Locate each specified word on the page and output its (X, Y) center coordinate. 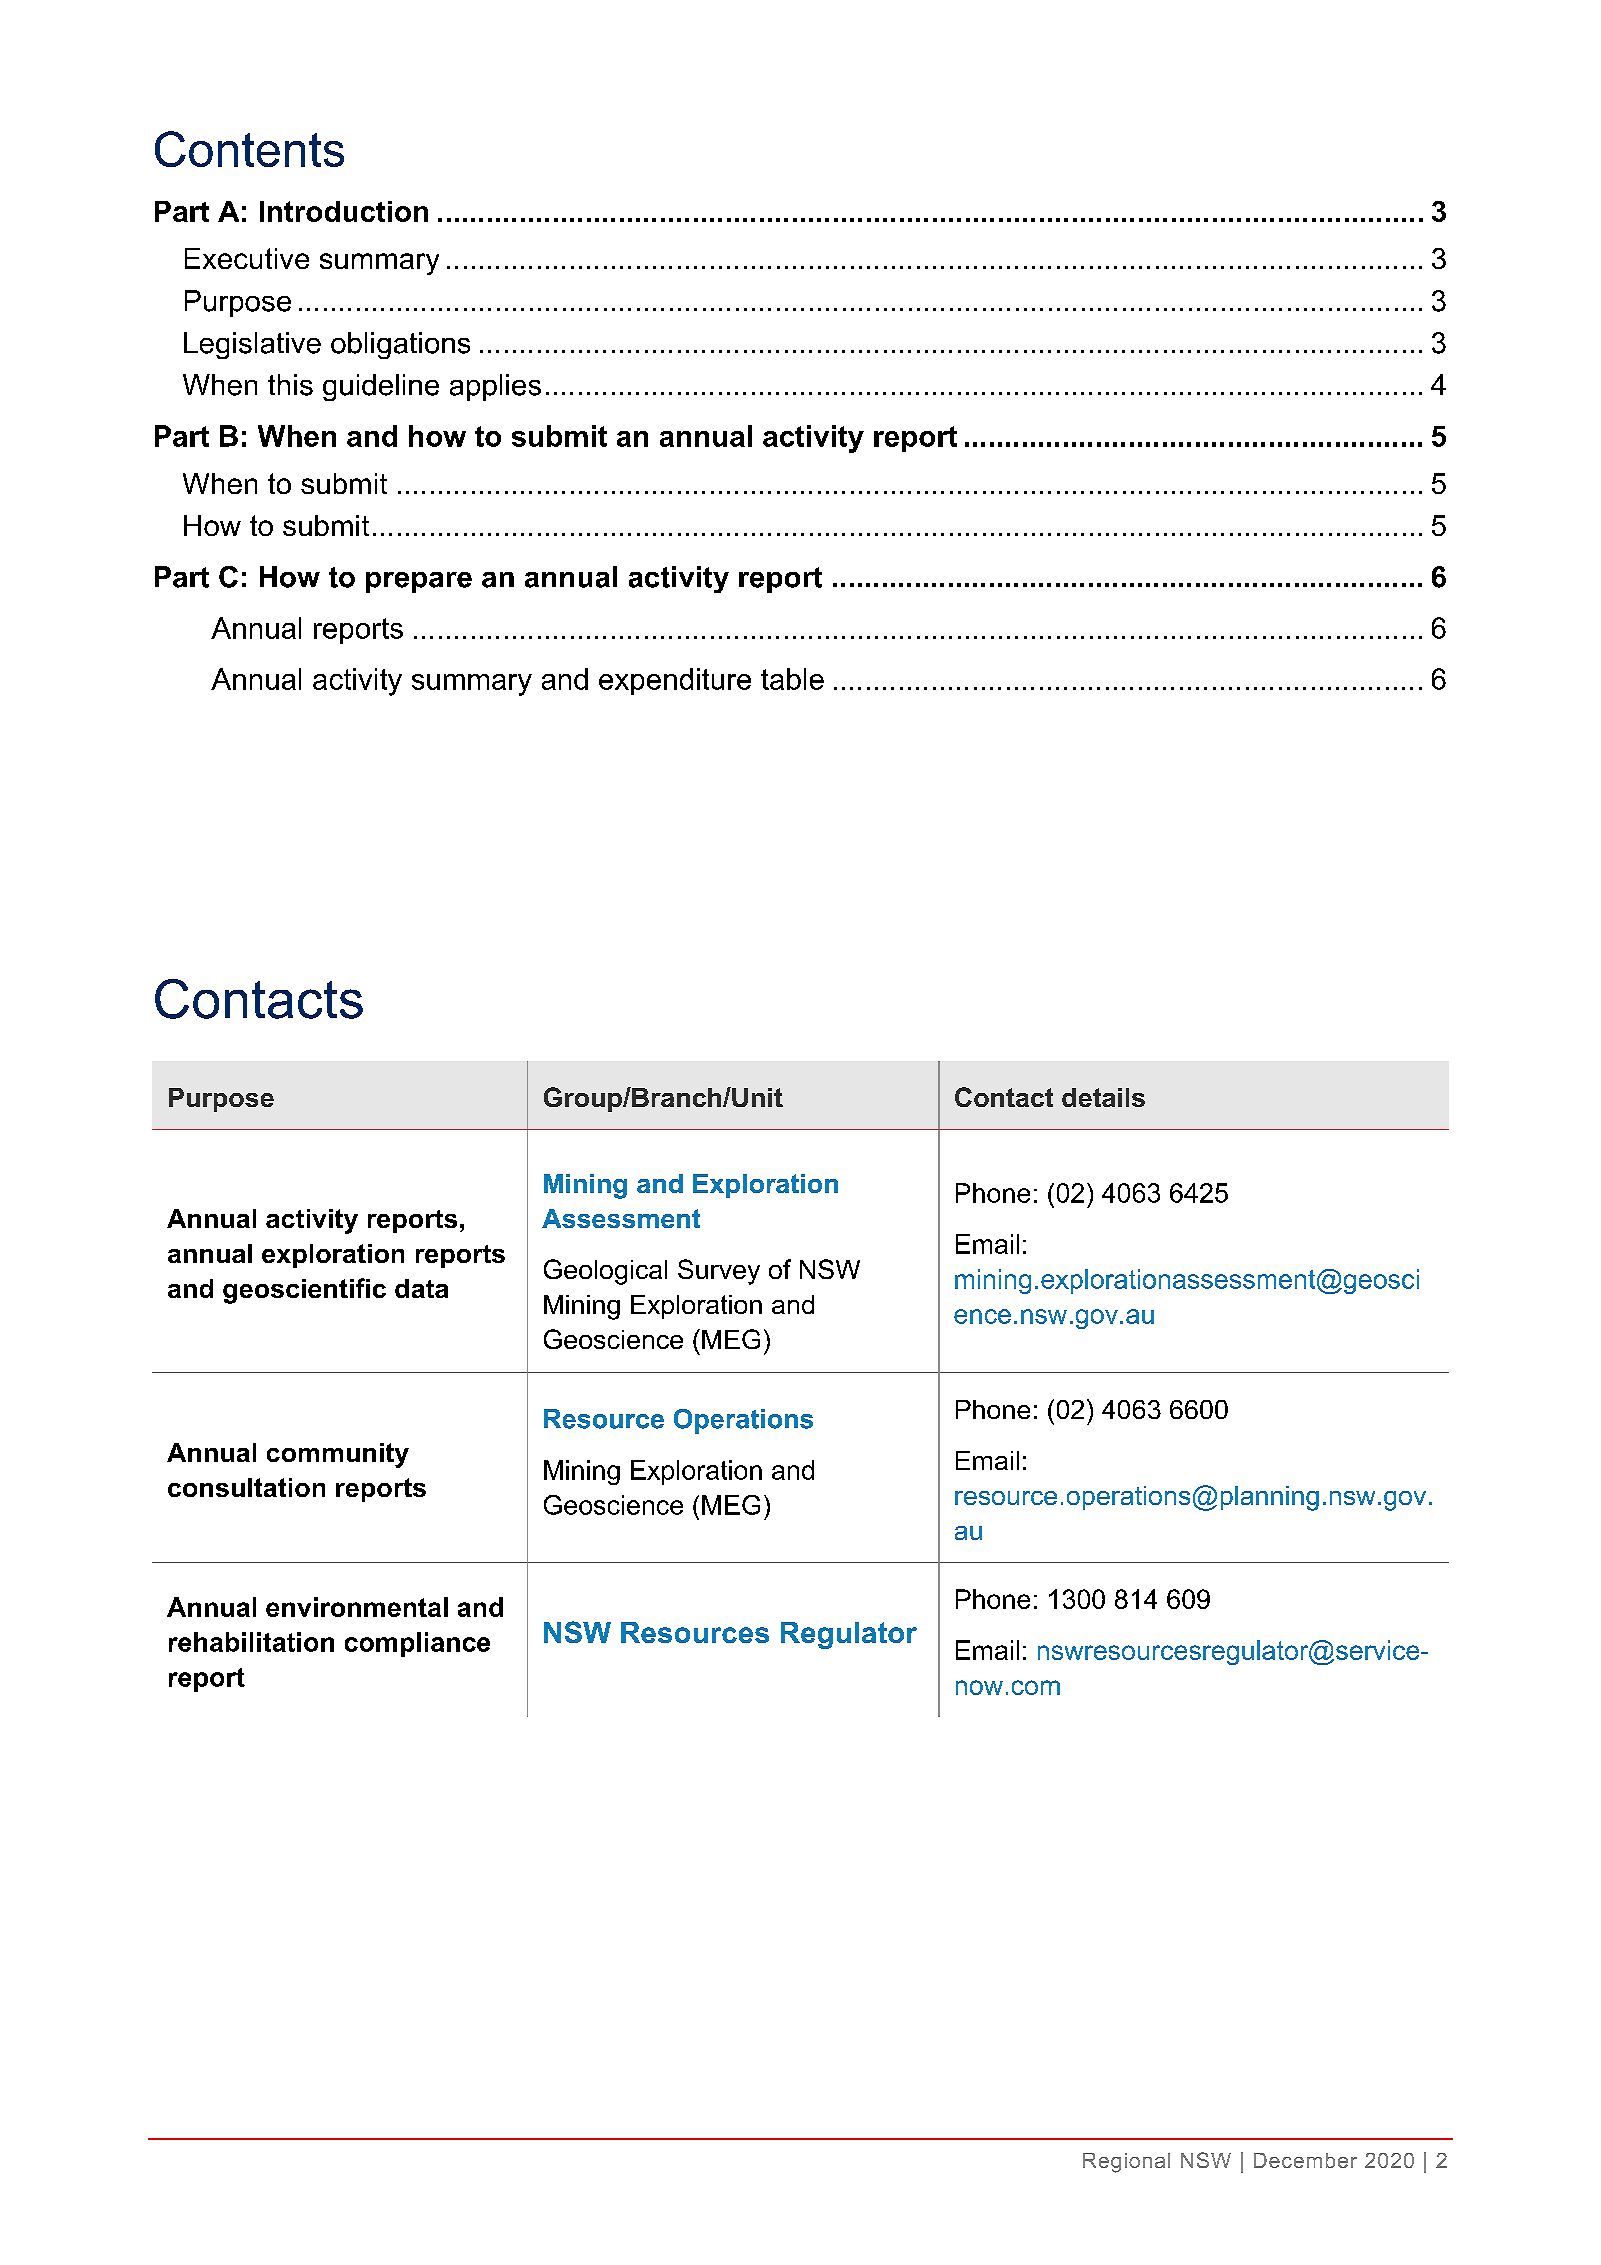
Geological (605, 1272)
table (792, 679)
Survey (719, 1272)
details (1103, 1097)
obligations (400, 345)
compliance (417, 1644)
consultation (246, 1487)
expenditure (675, 681)
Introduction (344, 211)
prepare (419, 582)
